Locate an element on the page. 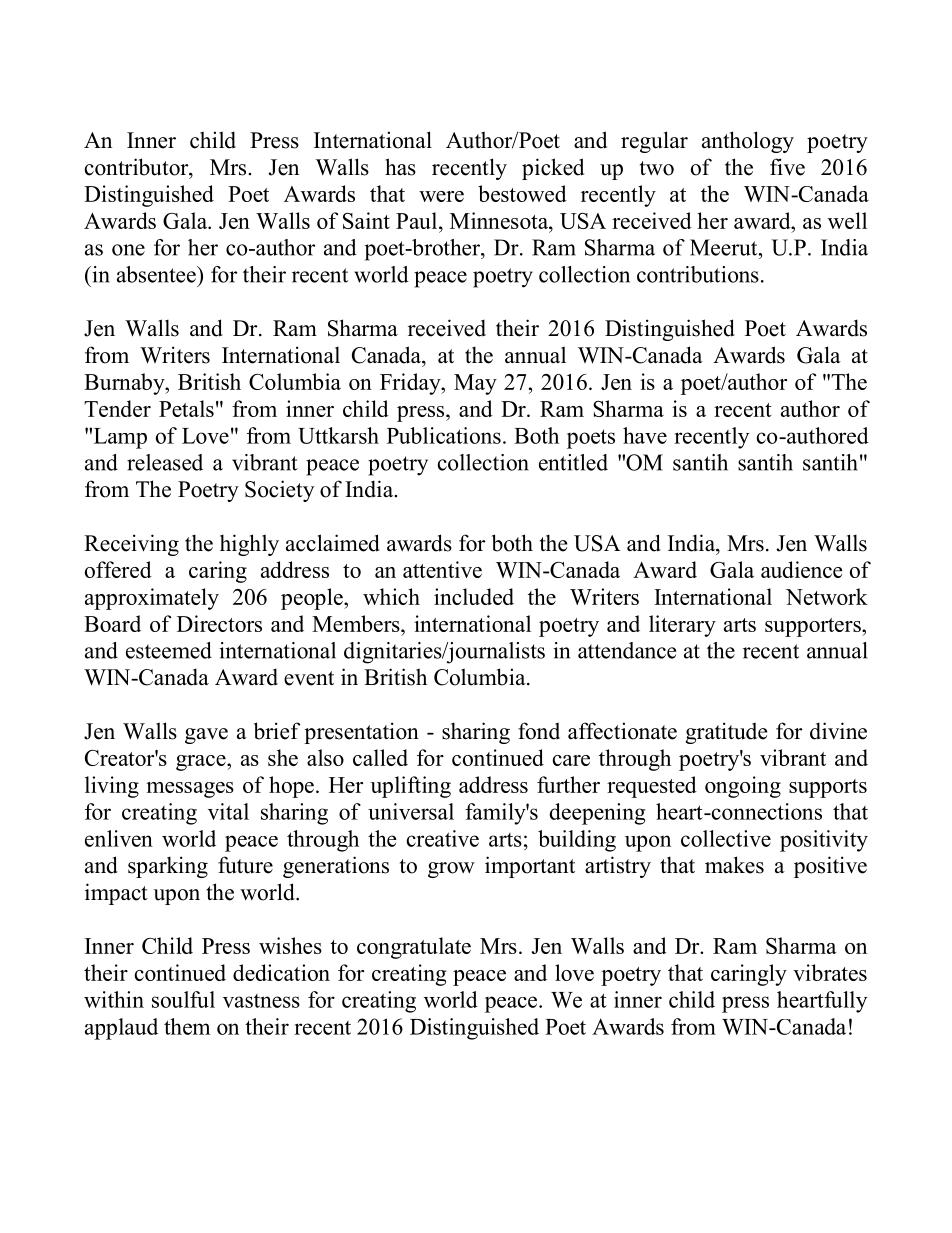  audience is located at coordinates (802, 569).
